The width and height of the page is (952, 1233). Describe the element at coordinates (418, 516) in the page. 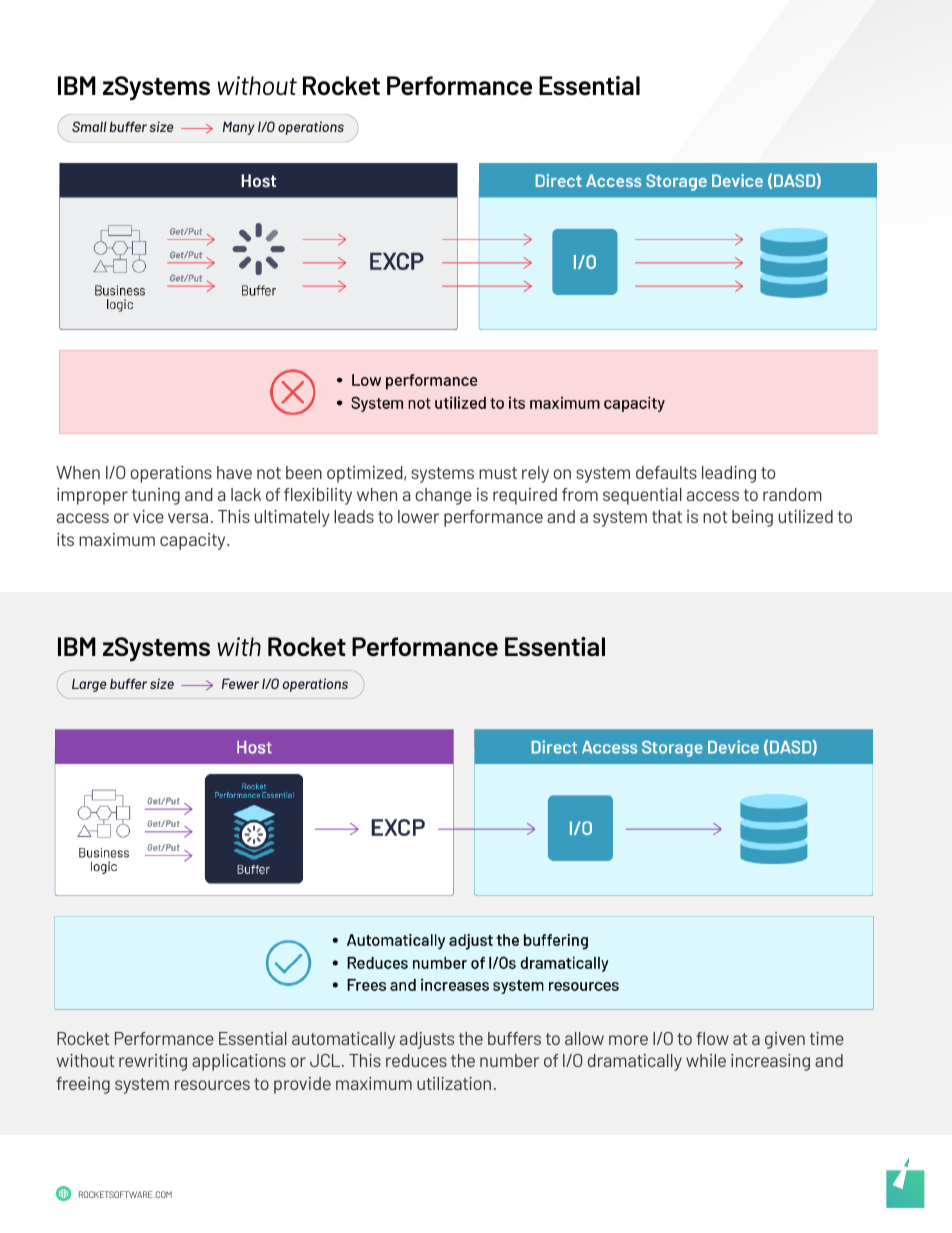

I see `lower` at that location.
